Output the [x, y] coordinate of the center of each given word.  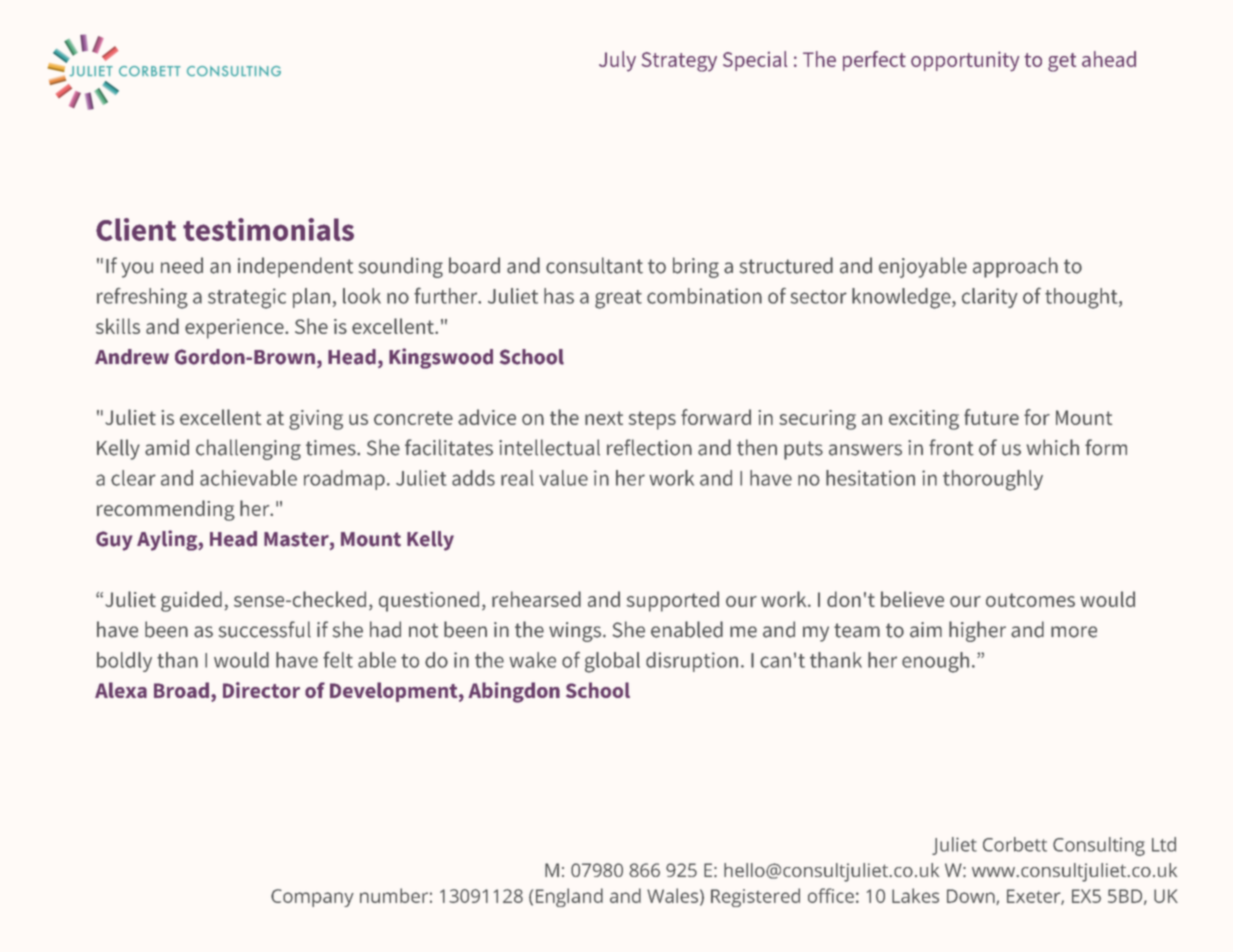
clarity [990, 298]
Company [312, 898]
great [618, 299]
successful [265, 629]
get [1062, 62]
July [617, 61]
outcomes [1030, 600]
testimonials [268, 229]
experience [235, 329]
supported [673, 601]
